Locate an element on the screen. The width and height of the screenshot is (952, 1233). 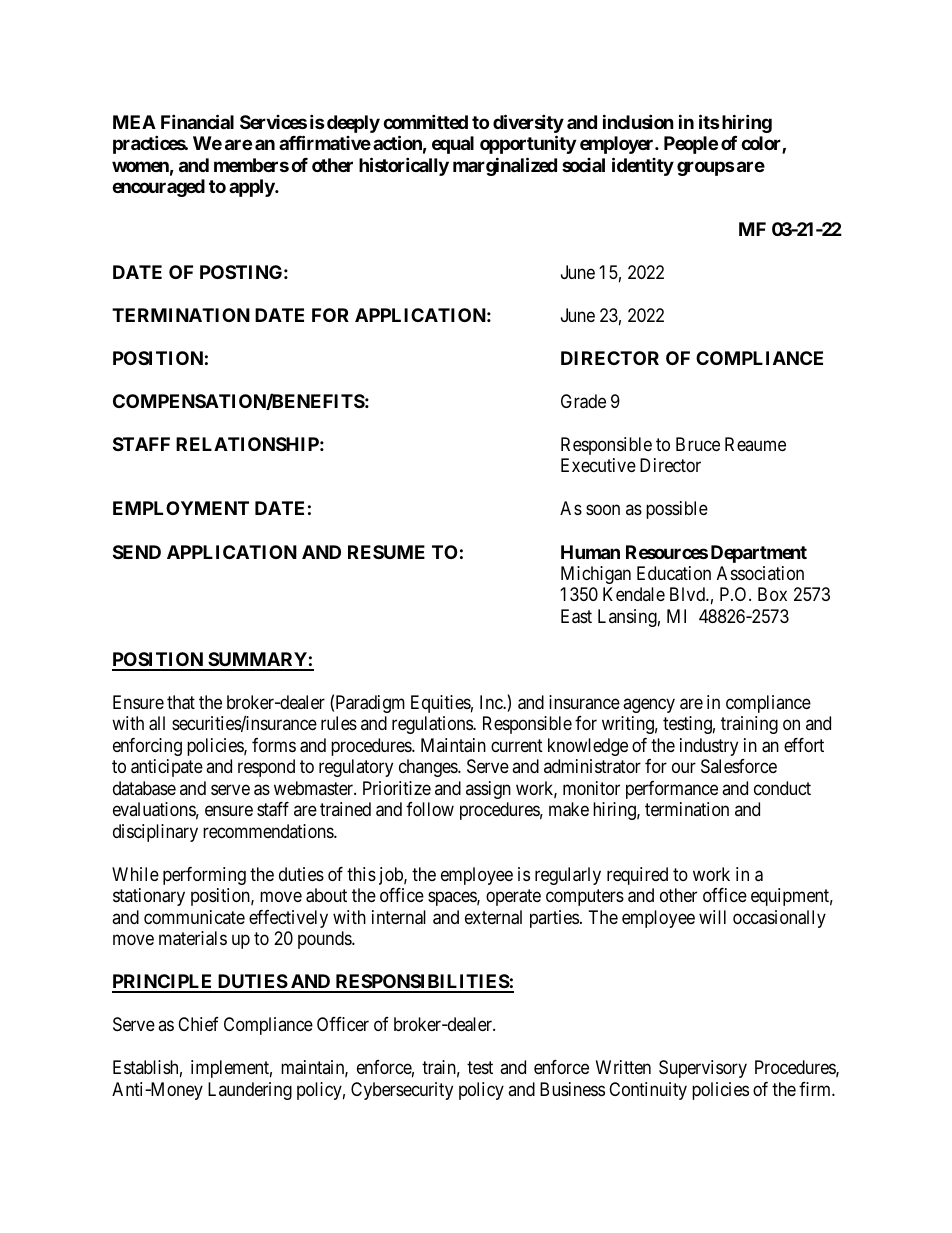
equal is located at coordinates (453, 145).
